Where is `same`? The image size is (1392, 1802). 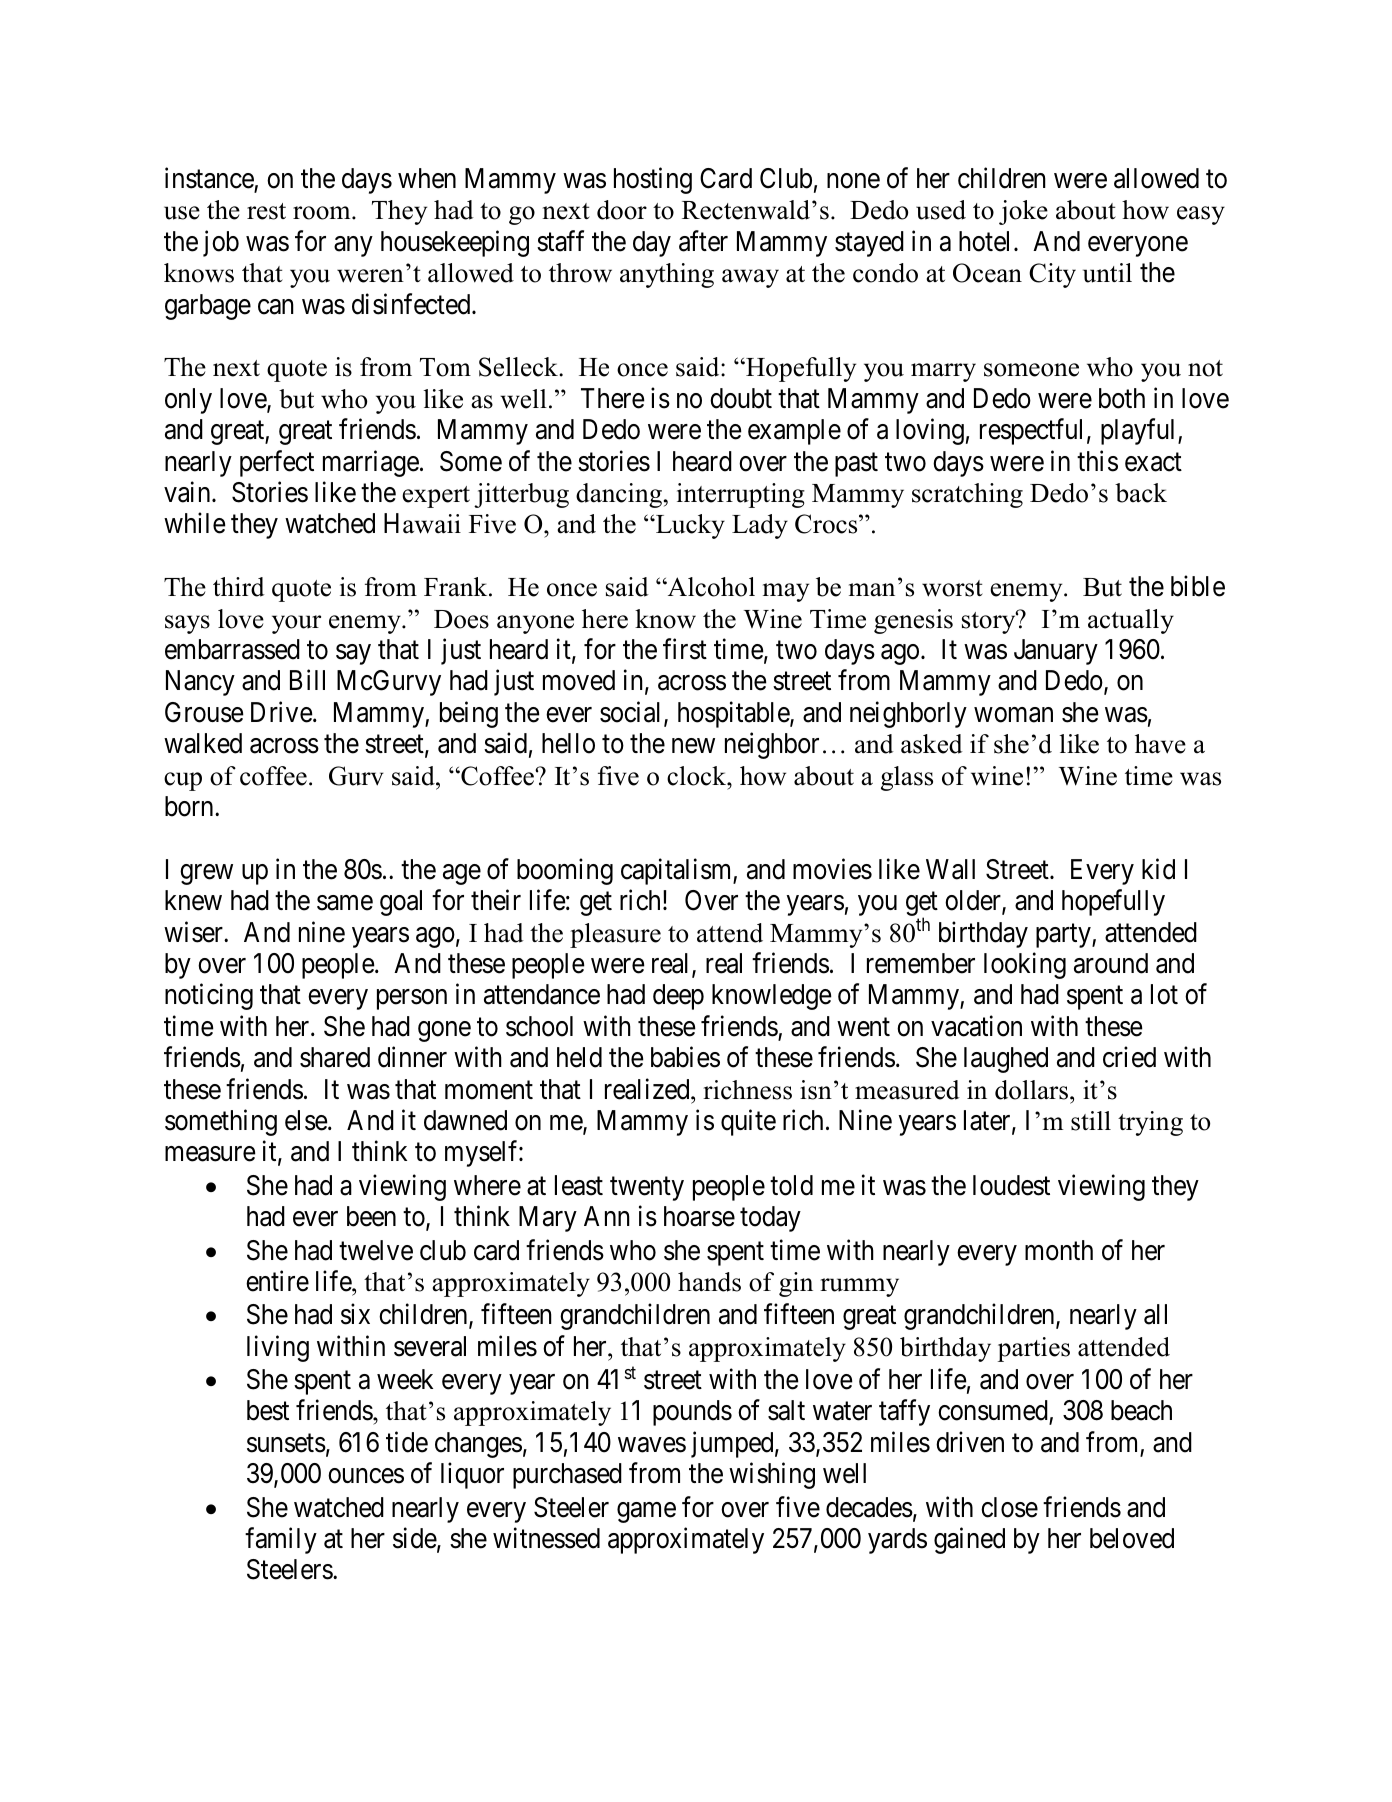
same is located at coordinates (345, 903).
